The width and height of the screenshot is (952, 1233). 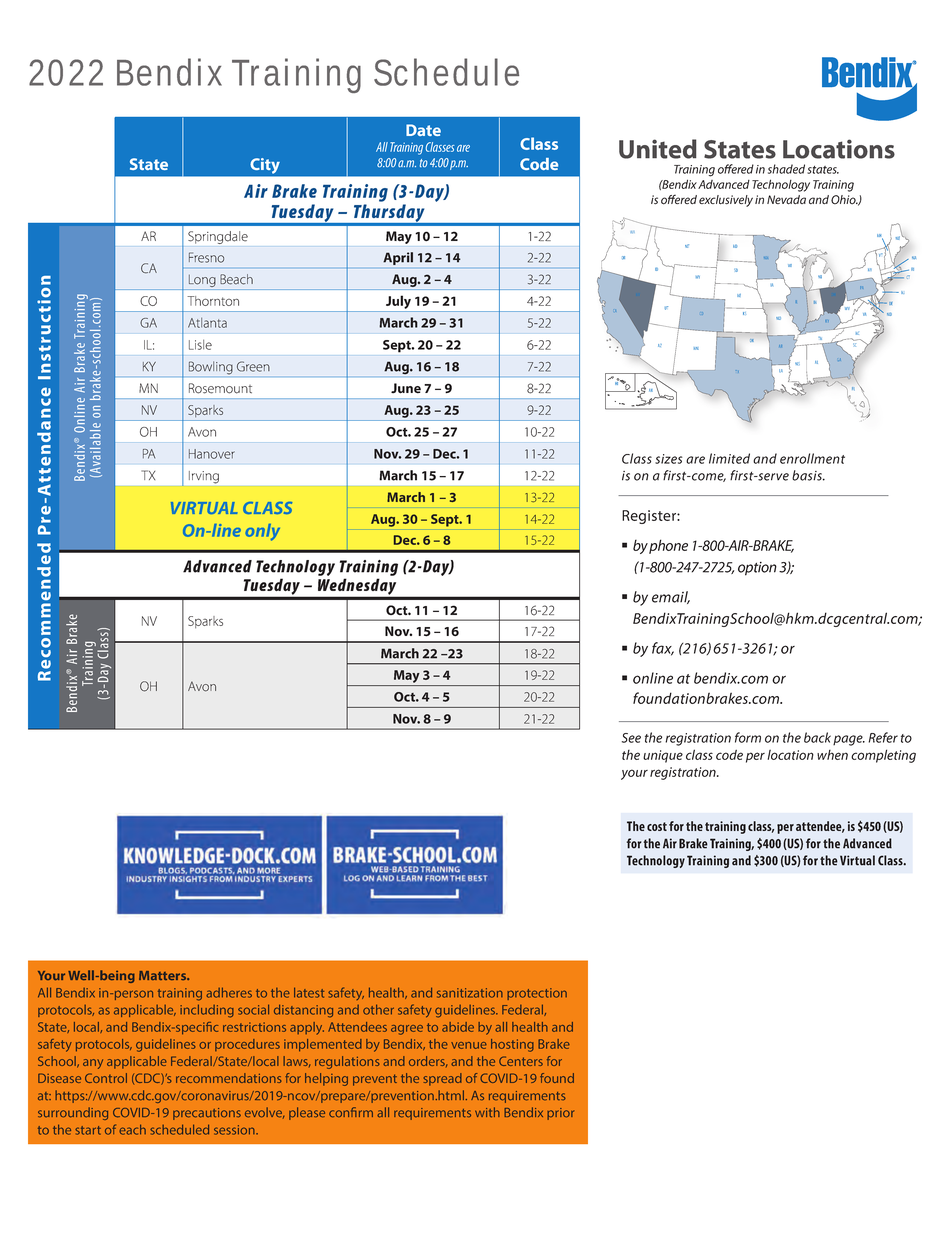 I want to click on Matters, so click(x=164, y=975).
